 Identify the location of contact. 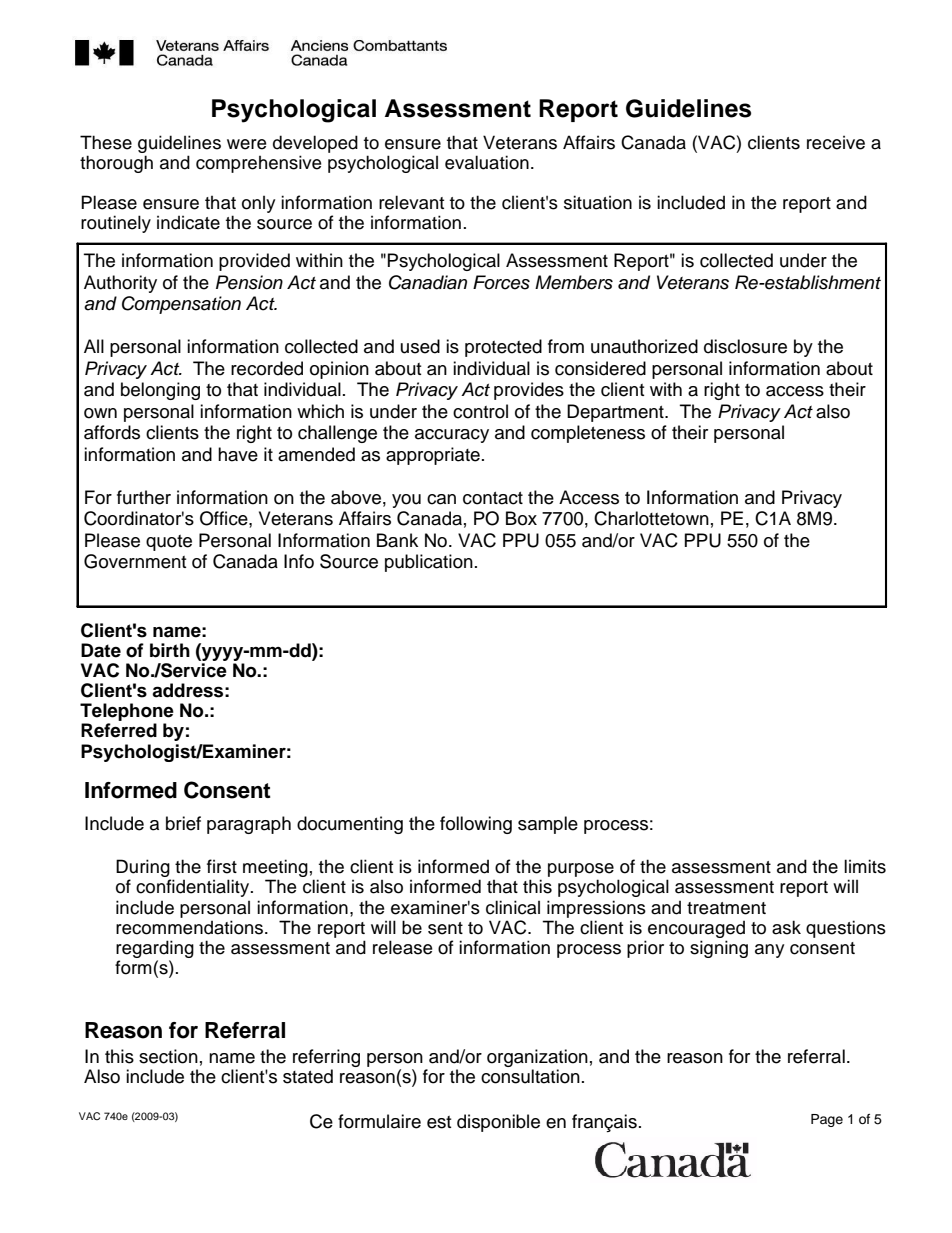
(493, 498).
